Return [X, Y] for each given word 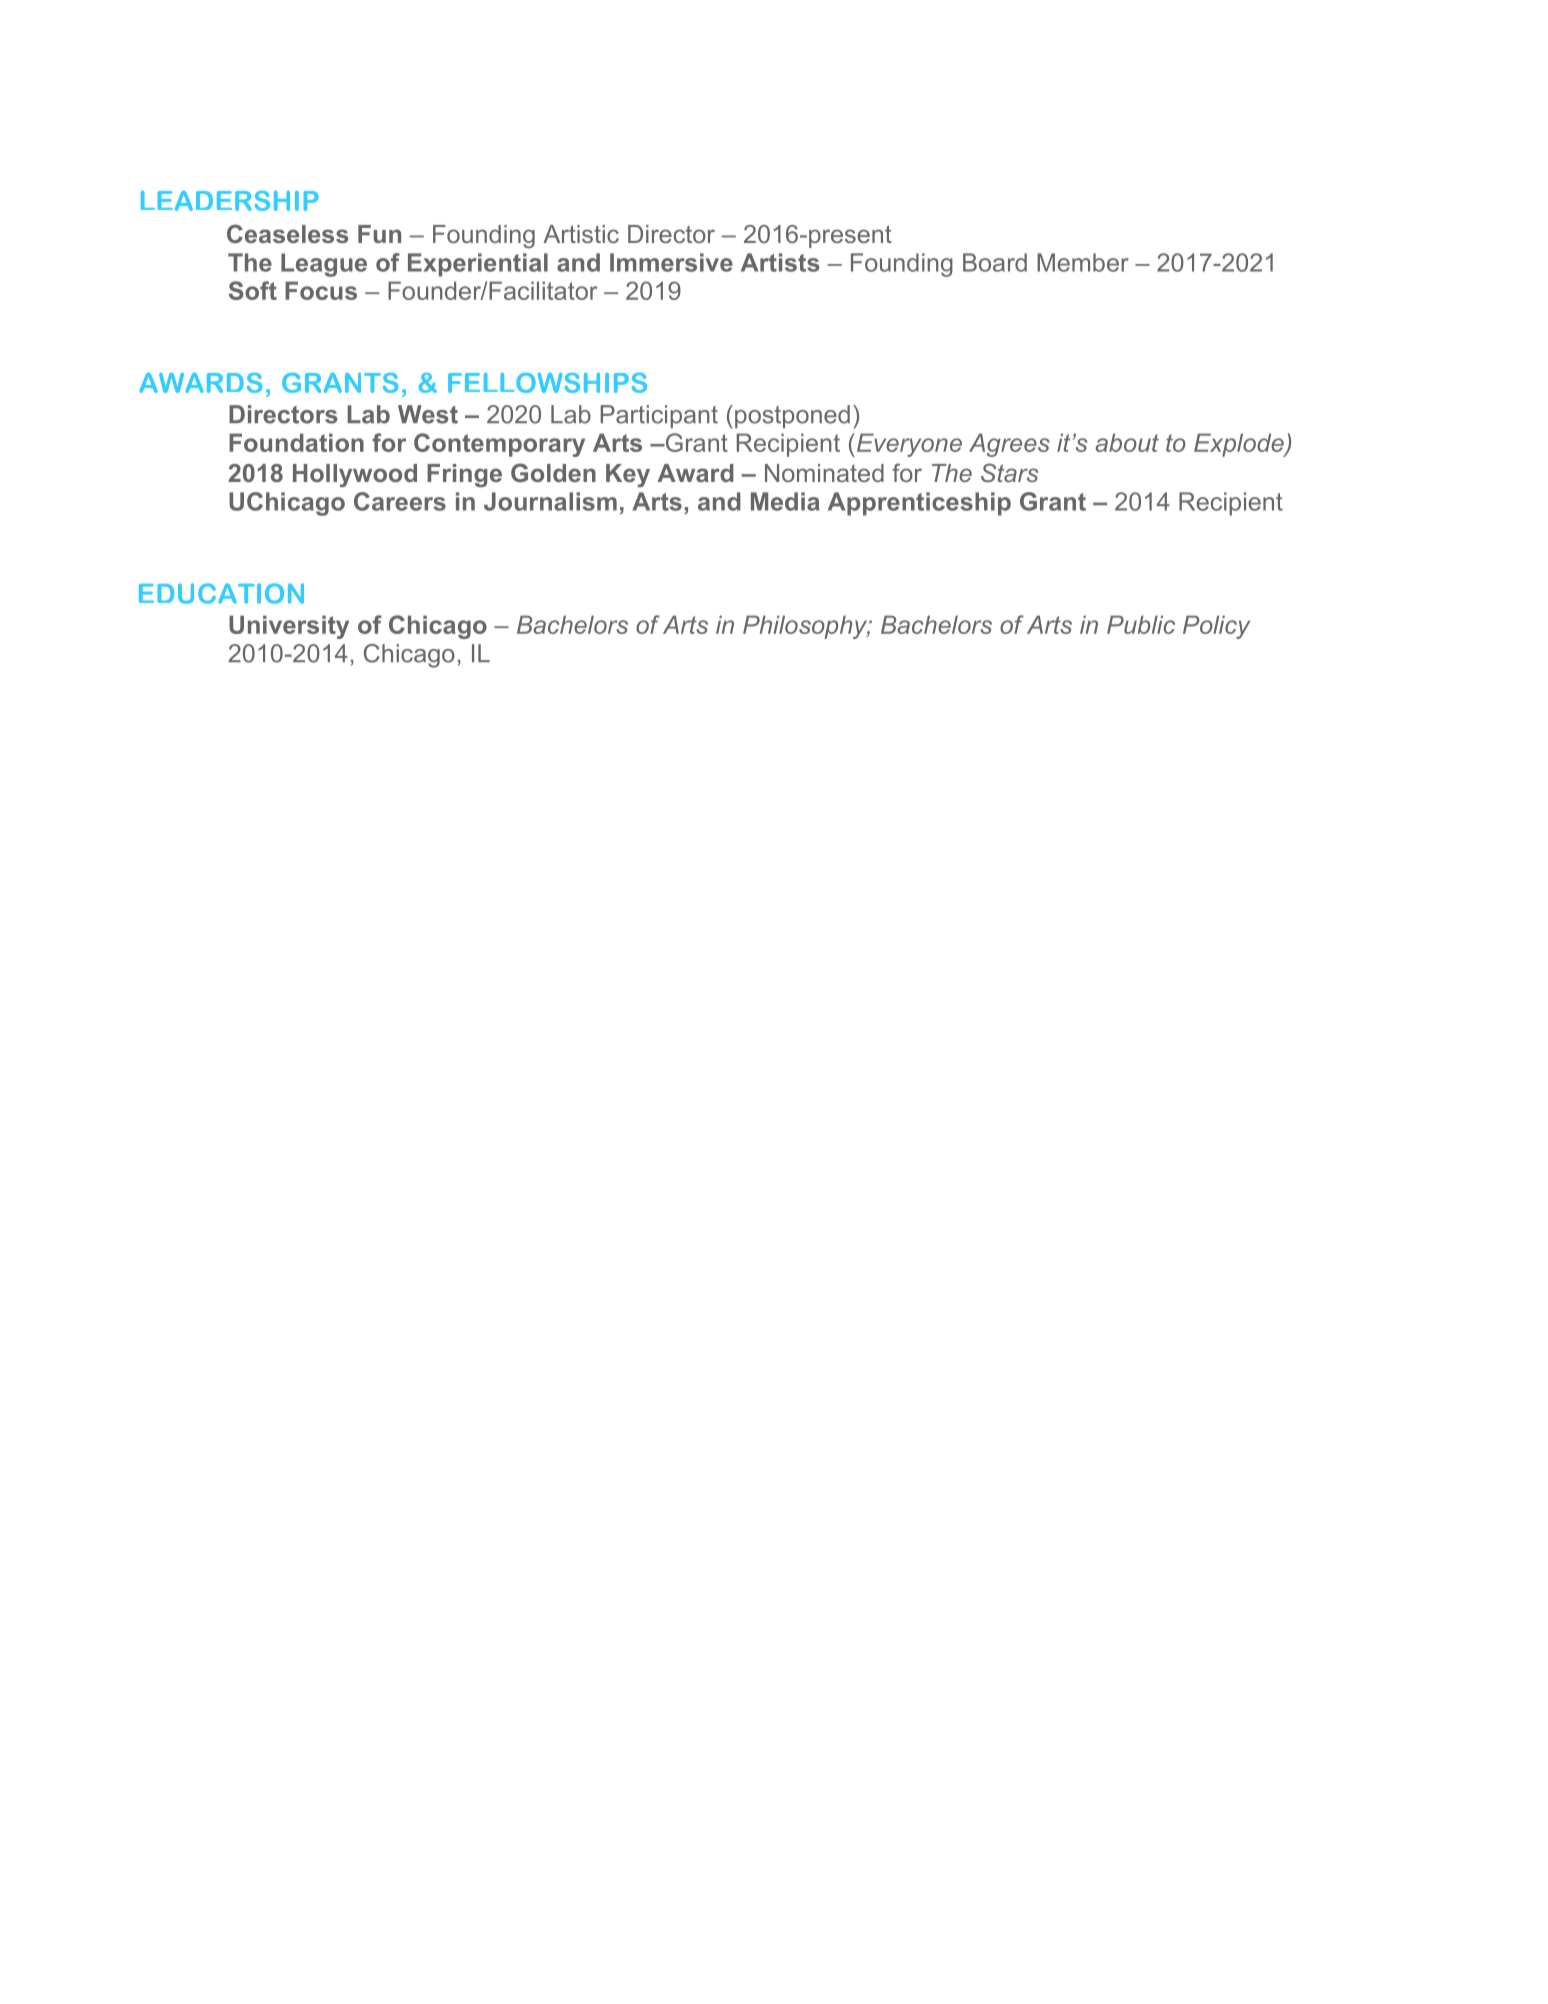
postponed [792, 416]
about [1127, 442]
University [289, 627]
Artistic [581, 234]
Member [1083, 262]
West [428, 414]
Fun [379, 234]
